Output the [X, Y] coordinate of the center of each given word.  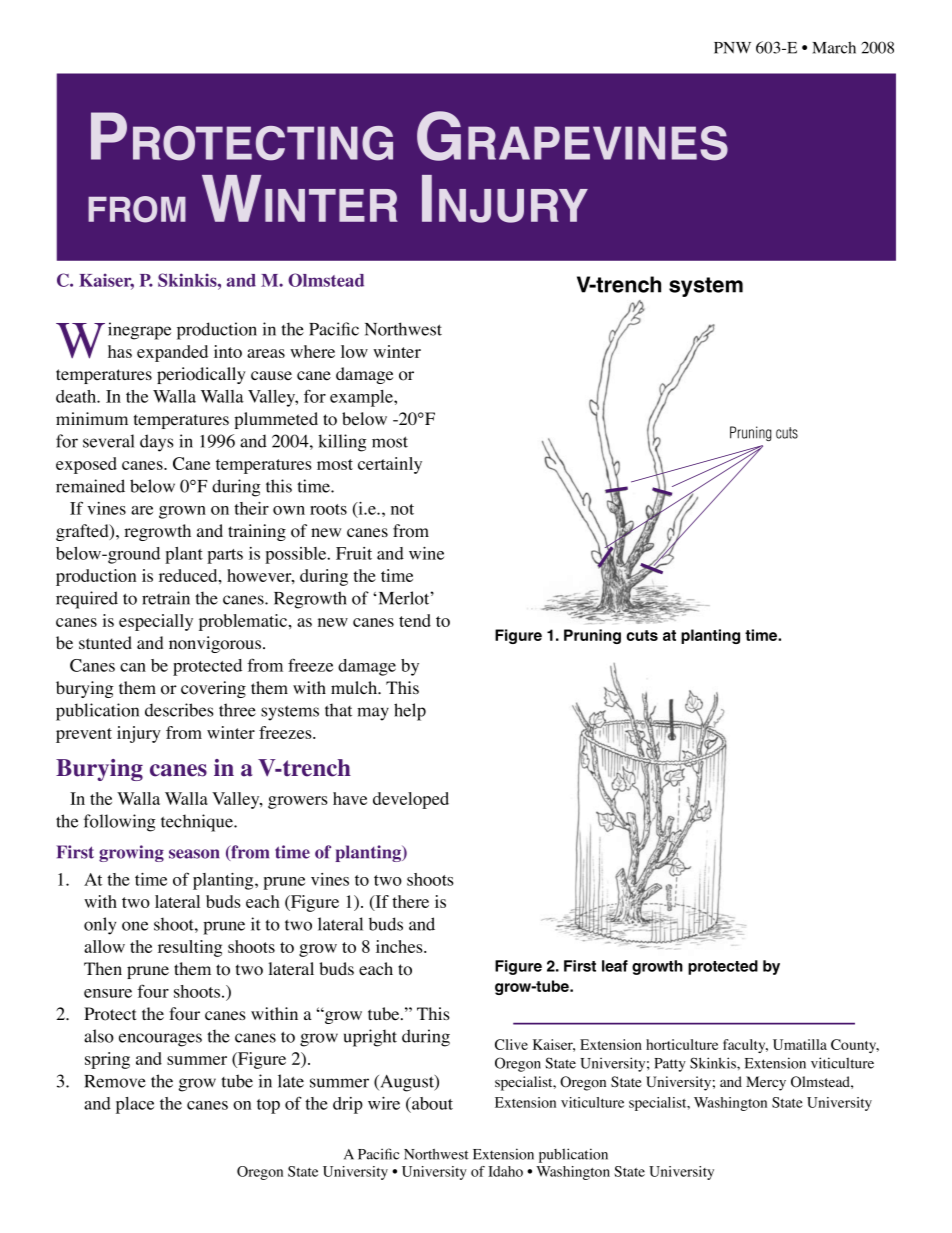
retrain [166, 598]
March [834, 47]
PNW [732, 48]
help [410, 712]
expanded [172, 353]
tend [415, 620]
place [135, 1105]
